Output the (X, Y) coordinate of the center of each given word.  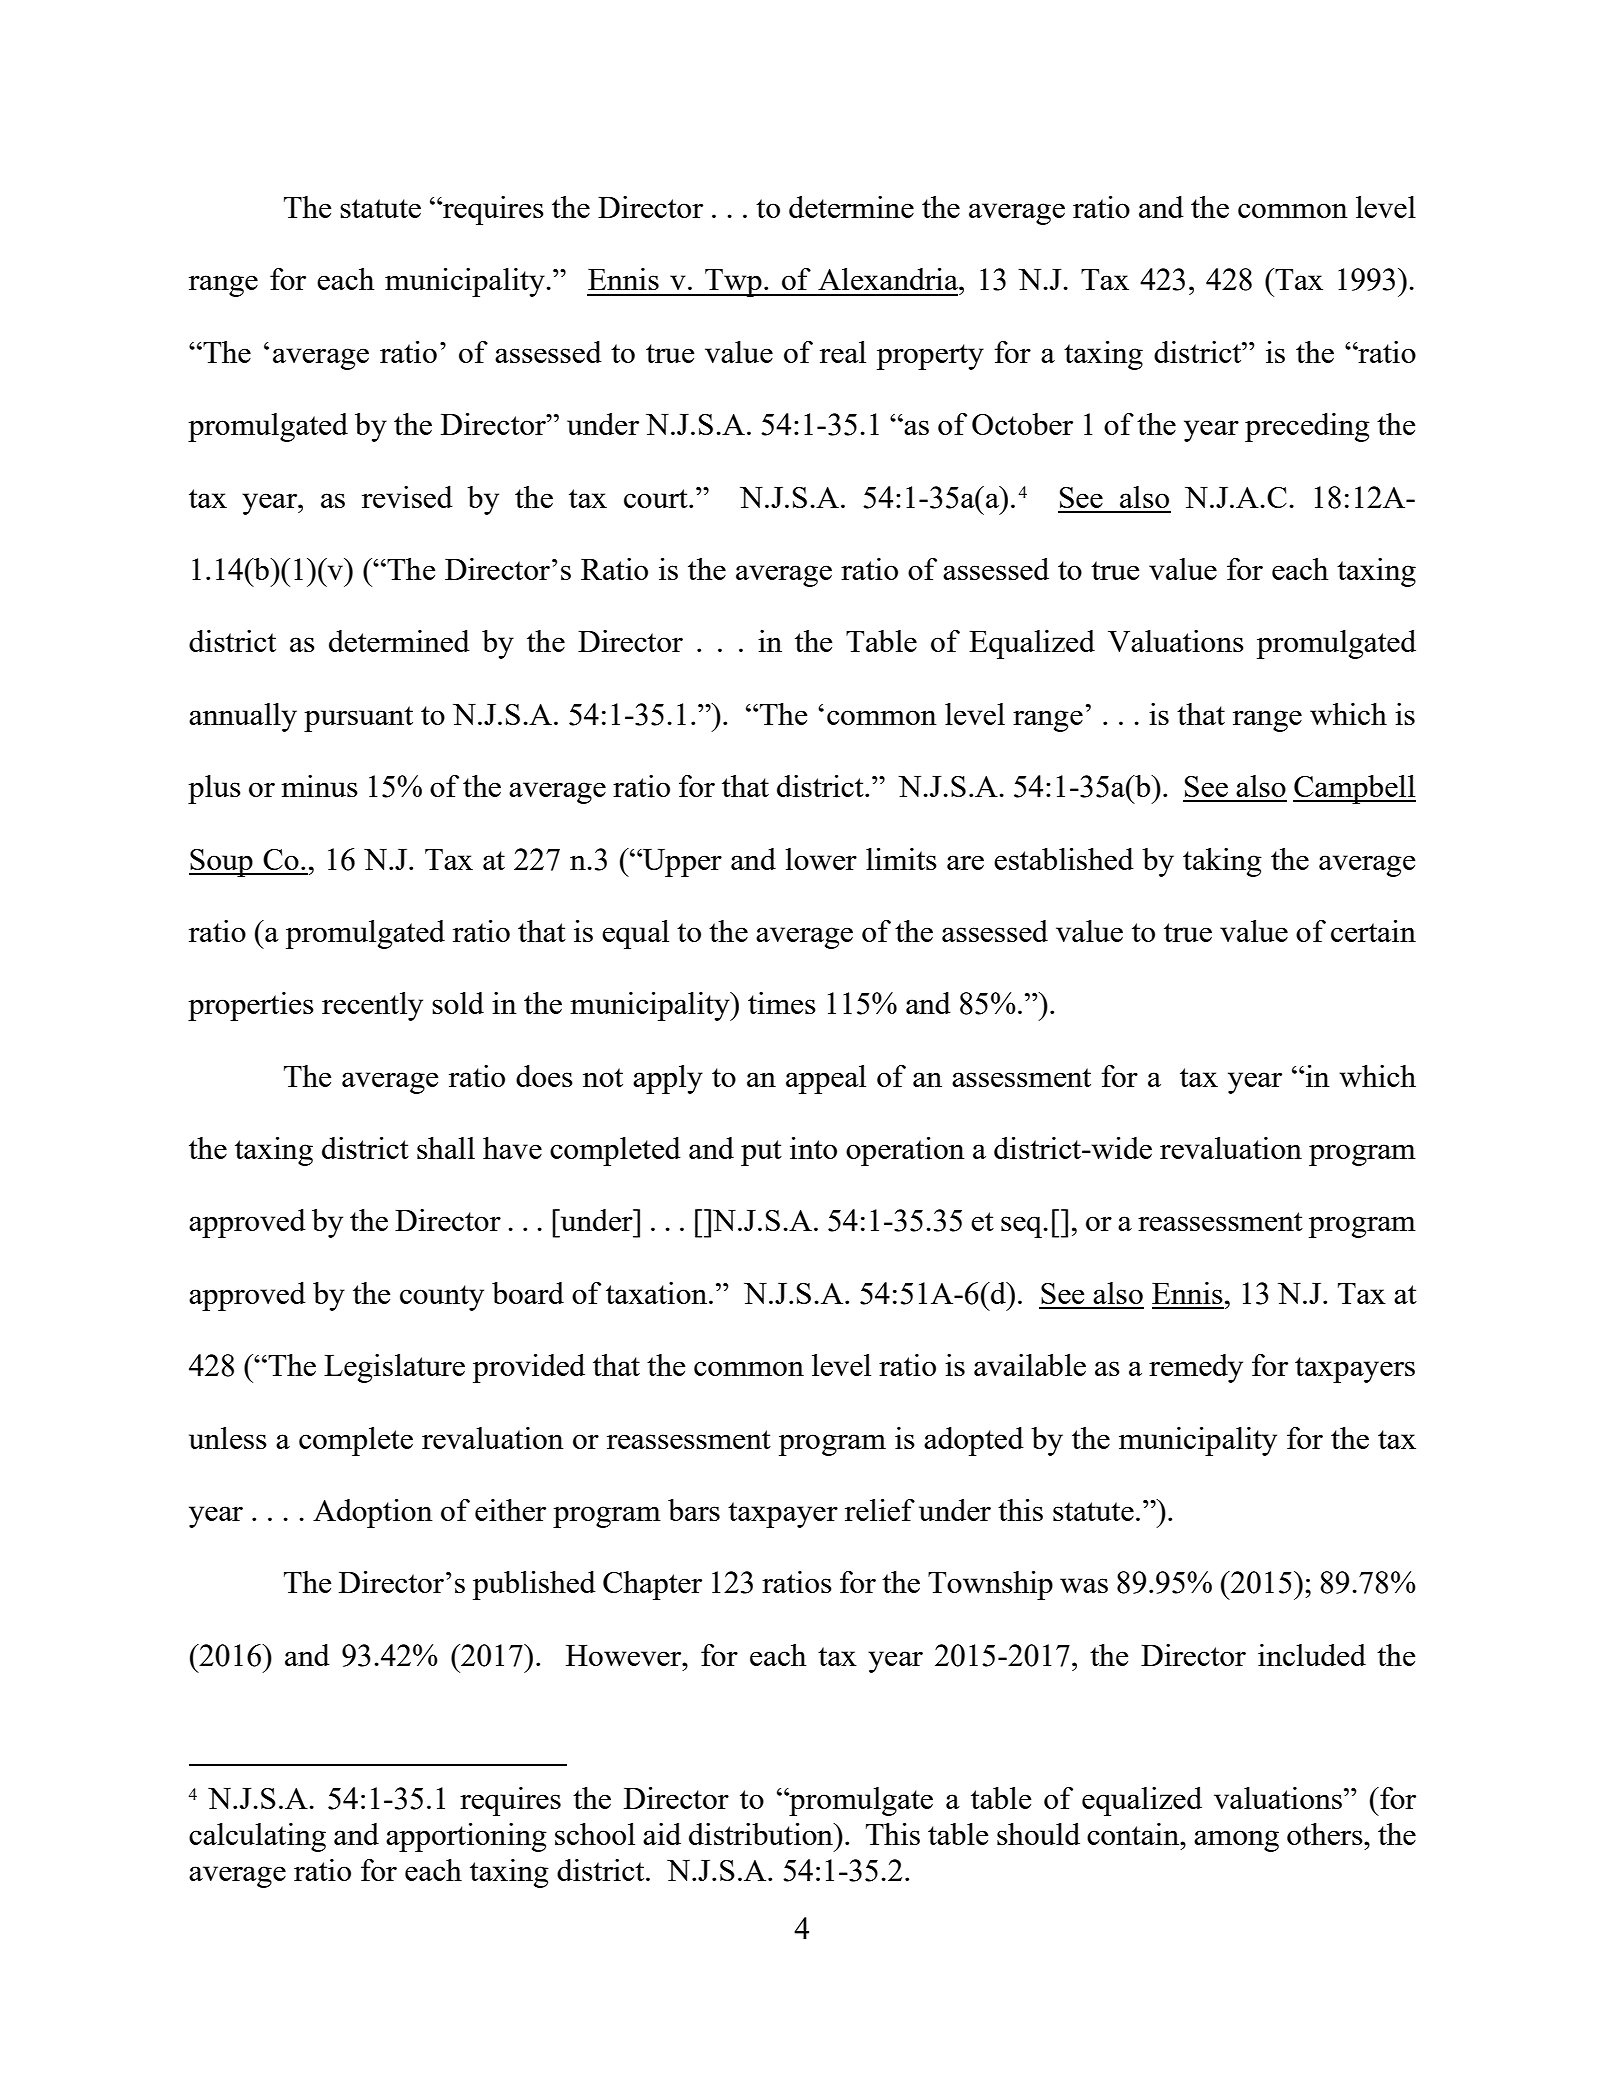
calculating (257, 1837)
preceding (1307, 427)
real (843, 352)
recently (372, 1006)
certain (1373, 931)
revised (407, 497)
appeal (826, 1079)
